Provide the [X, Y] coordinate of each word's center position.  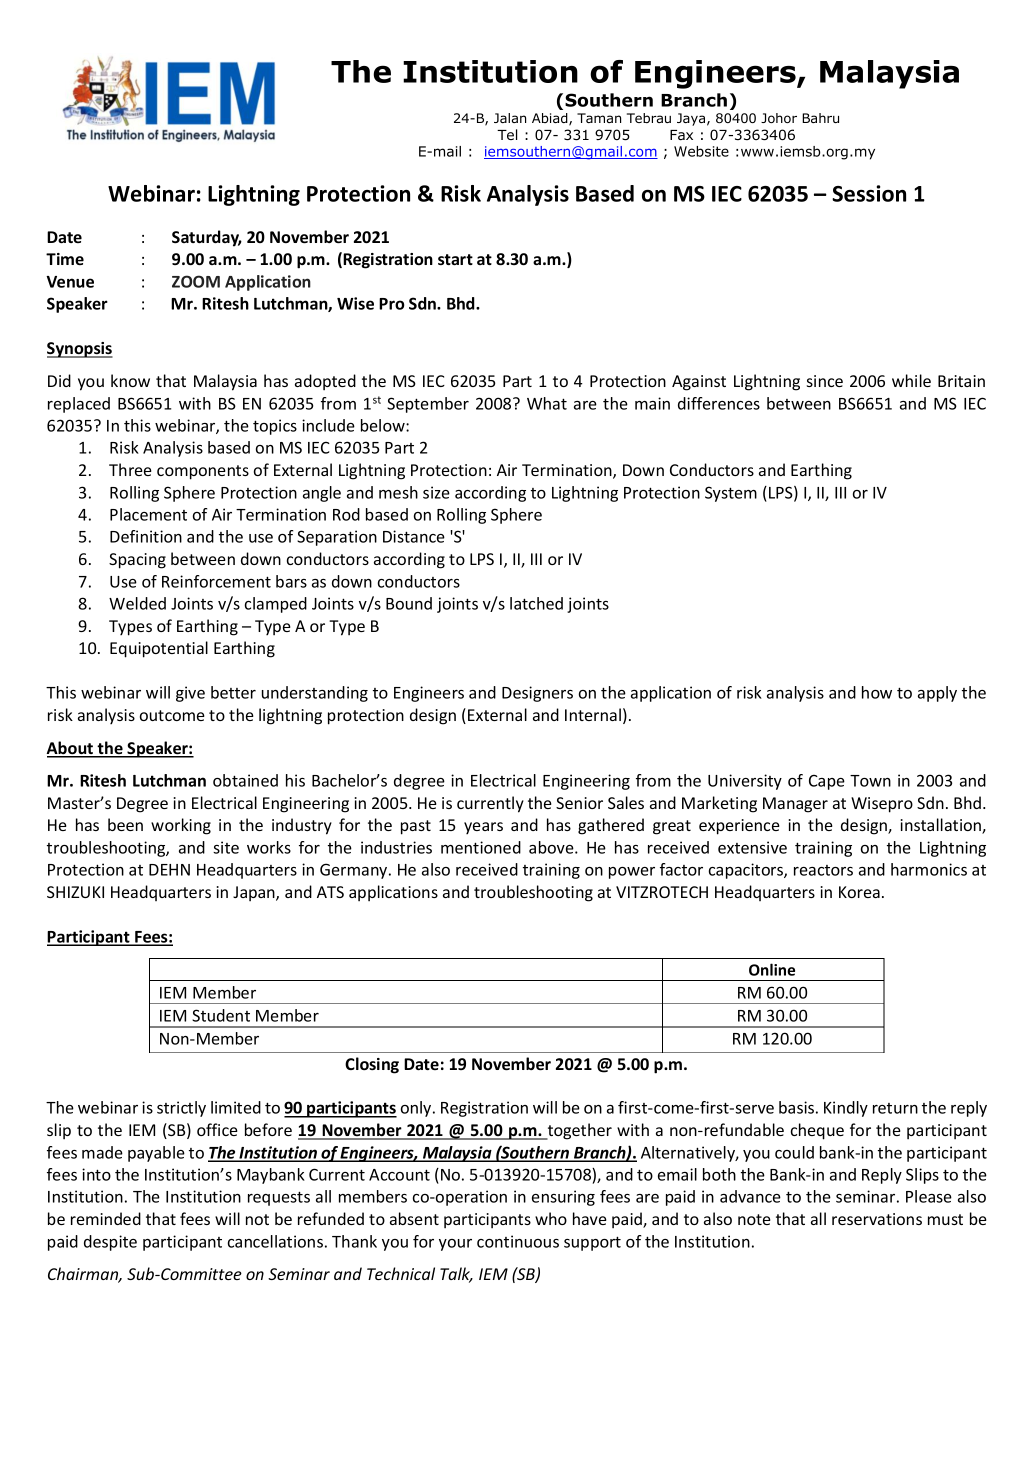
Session [869, 193]
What [547, 403]
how [877, 692]
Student [221, 1015]
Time [65, 259]
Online [772, 969]
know [130, 380]
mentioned [481, 847]
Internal [593, 714]
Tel [507, 134]
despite [110, 1243]
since [825, 381]
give [190, 694]
